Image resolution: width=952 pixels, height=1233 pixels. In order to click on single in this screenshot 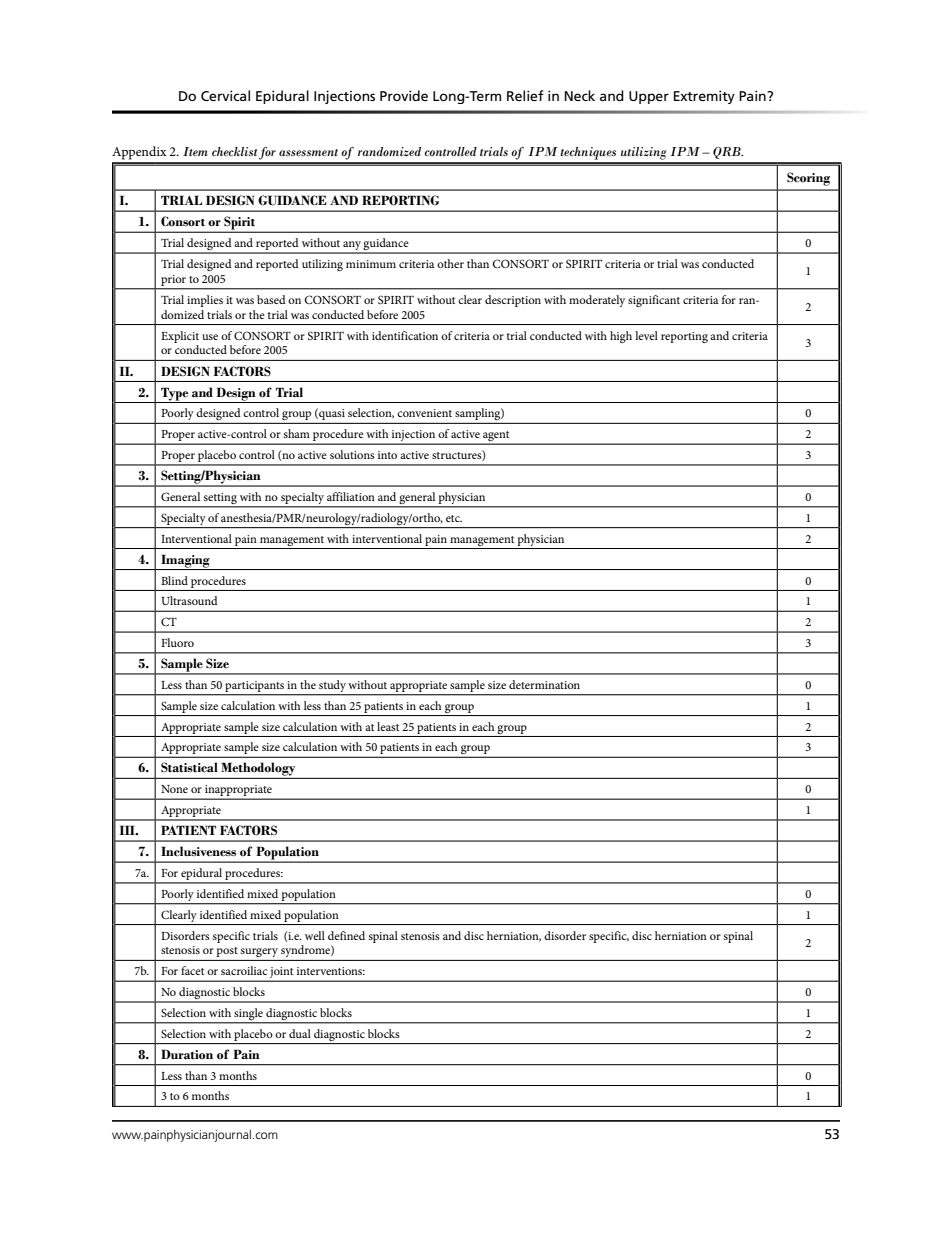, I will do `click(249, 1015)`.
